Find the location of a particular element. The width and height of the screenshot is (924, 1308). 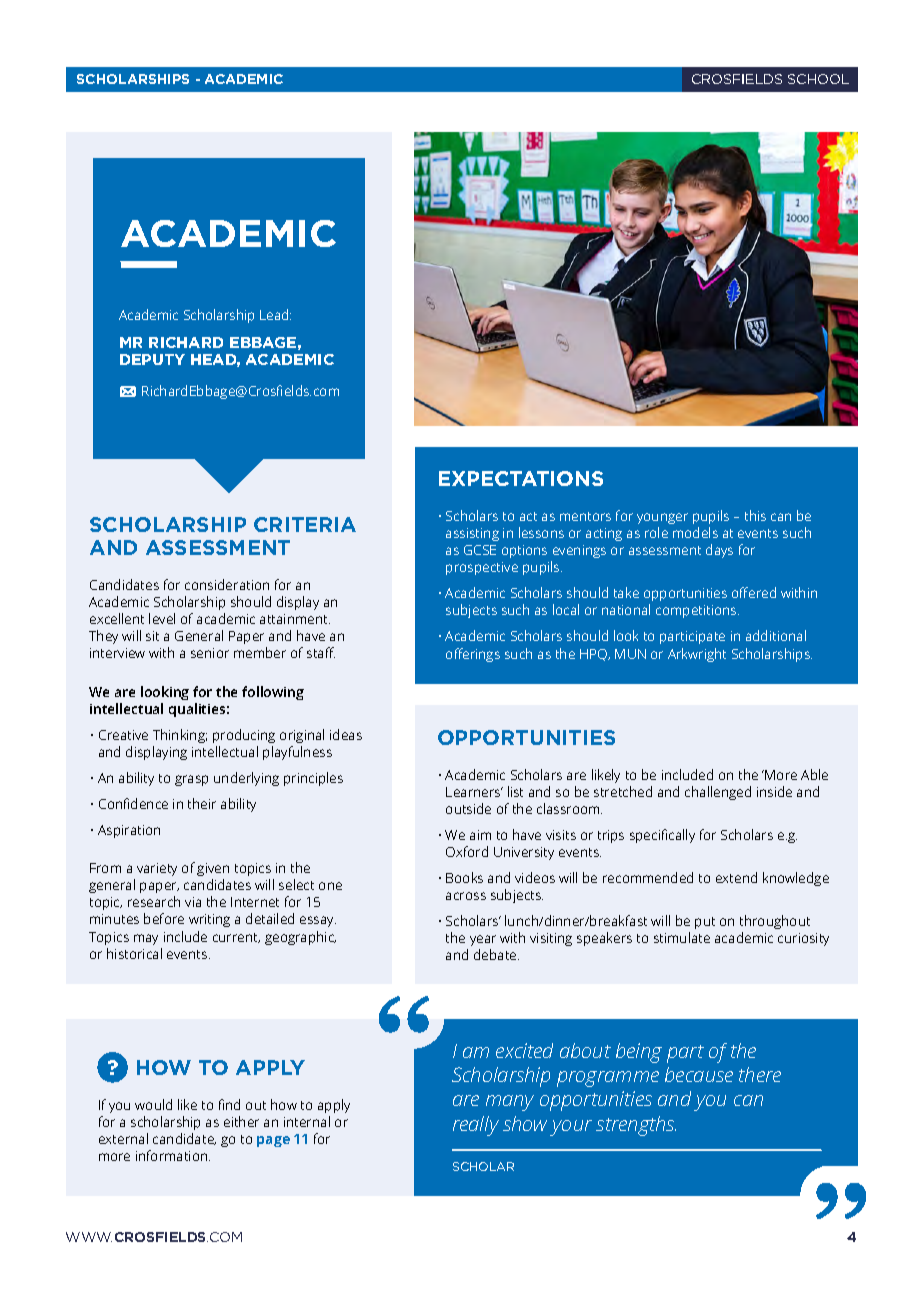

models is located at coordinates (695, 532).
